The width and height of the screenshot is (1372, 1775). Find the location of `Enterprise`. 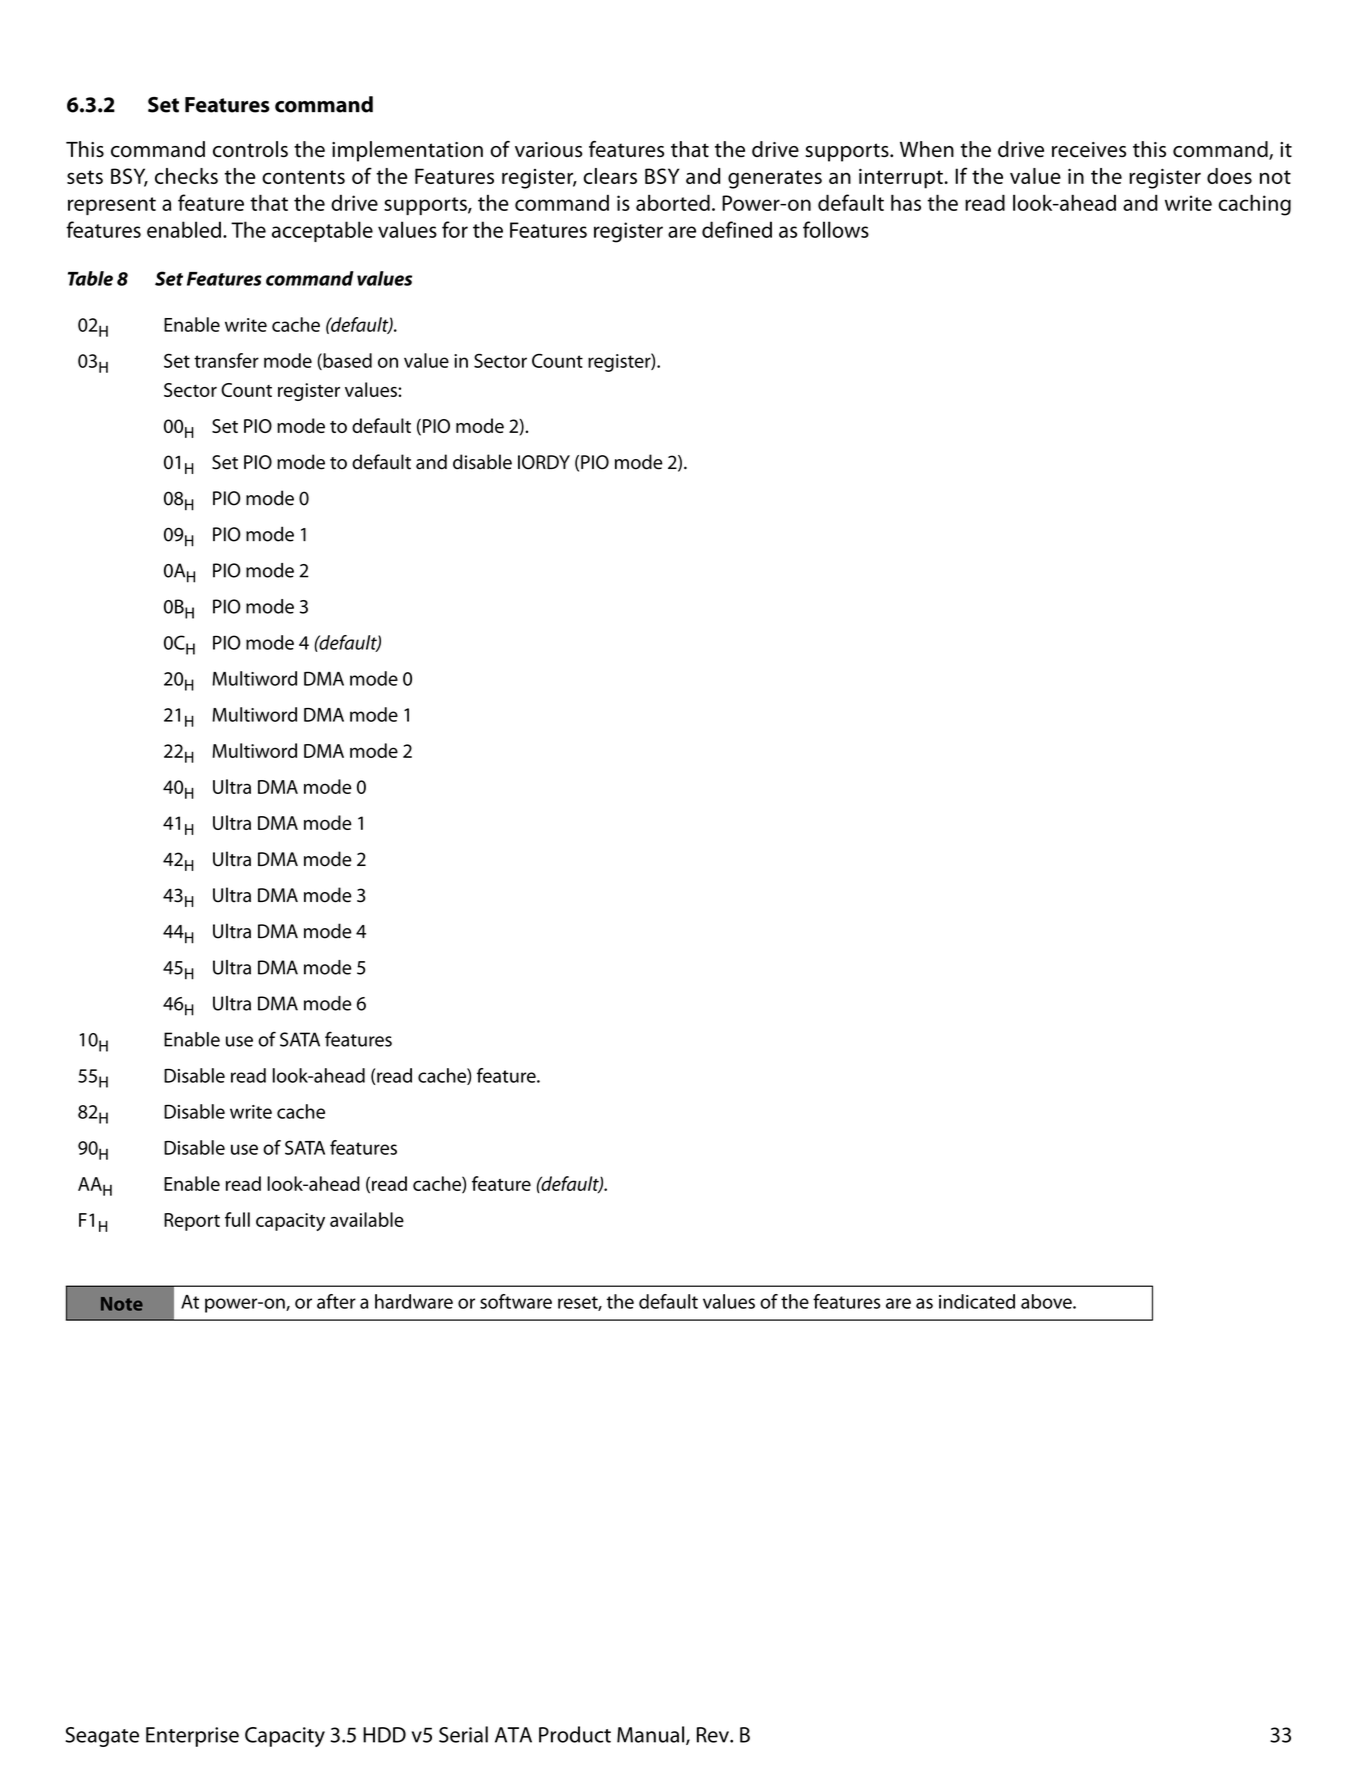

Enterprise is located at coordinates (192, 1737).
